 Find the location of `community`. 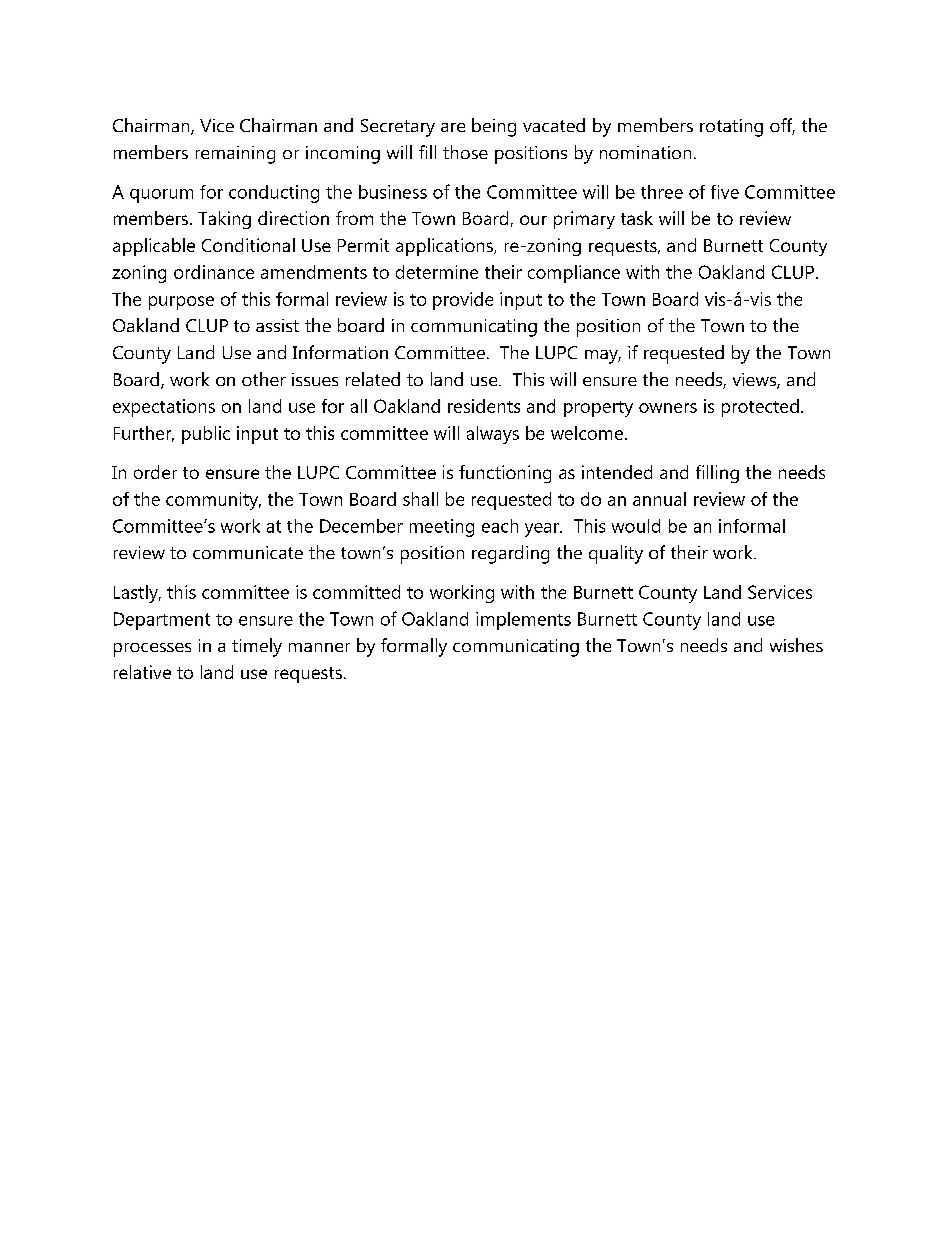

community is located at coordinates (213, 501).
